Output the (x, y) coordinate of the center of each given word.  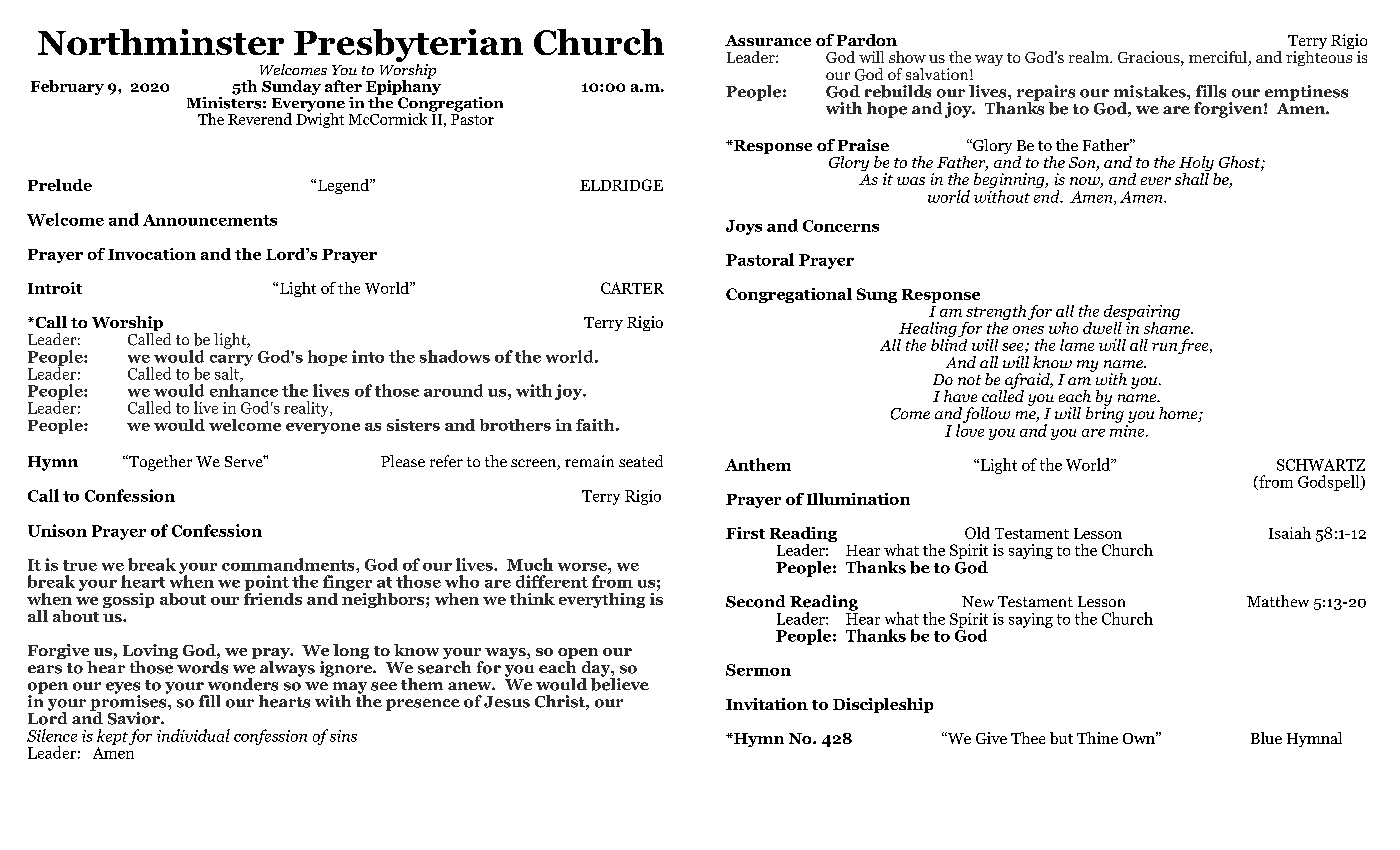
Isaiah (1290, 533)
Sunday (291, 87)
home (1179, 414)
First (745, 533)
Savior (135, 718)
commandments (289, 564)
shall (1192, 177)
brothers (515, 425)
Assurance (768, 40)
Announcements (210, 220)
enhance (244, 390)
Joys (744, 227)
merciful (1219, 58)
